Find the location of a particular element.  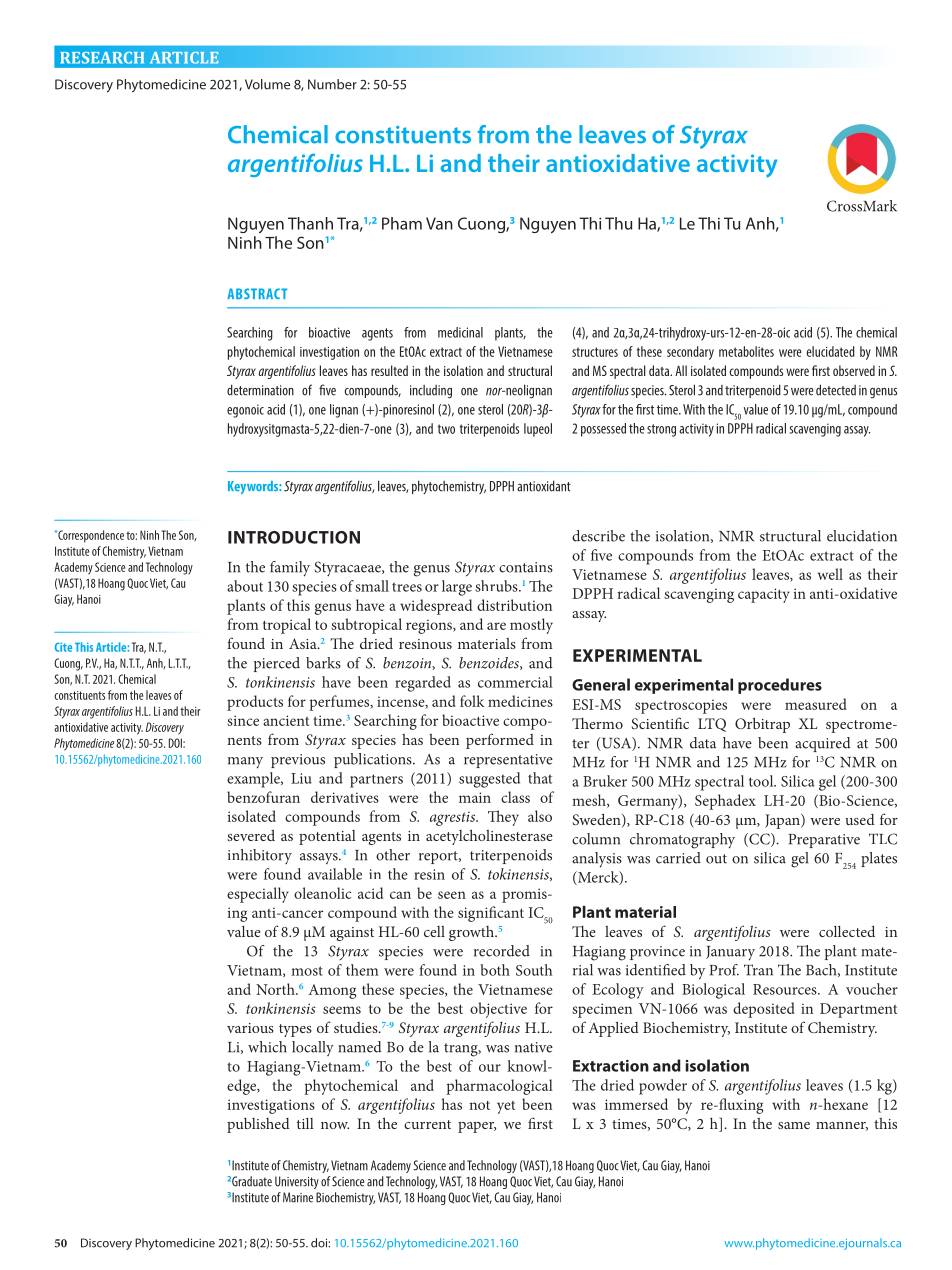

Cite is located at coordinates (63, 647).
